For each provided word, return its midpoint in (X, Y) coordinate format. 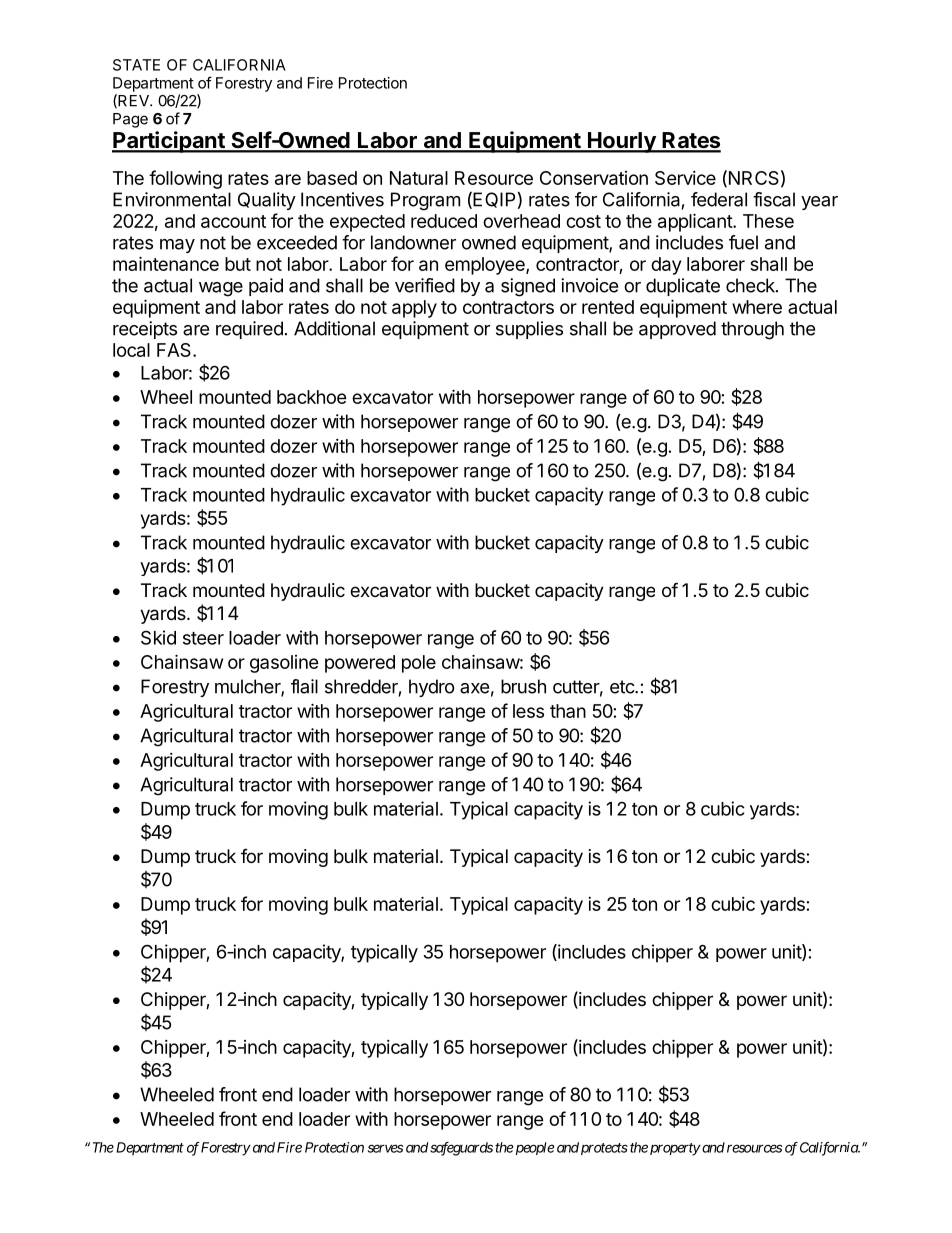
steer (203, 638)
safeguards (461, 1149)
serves (385, 1148)
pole (419, 664)
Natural (419, 178)
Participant (169, 142)
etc (623, 687)
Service (685, 178)
